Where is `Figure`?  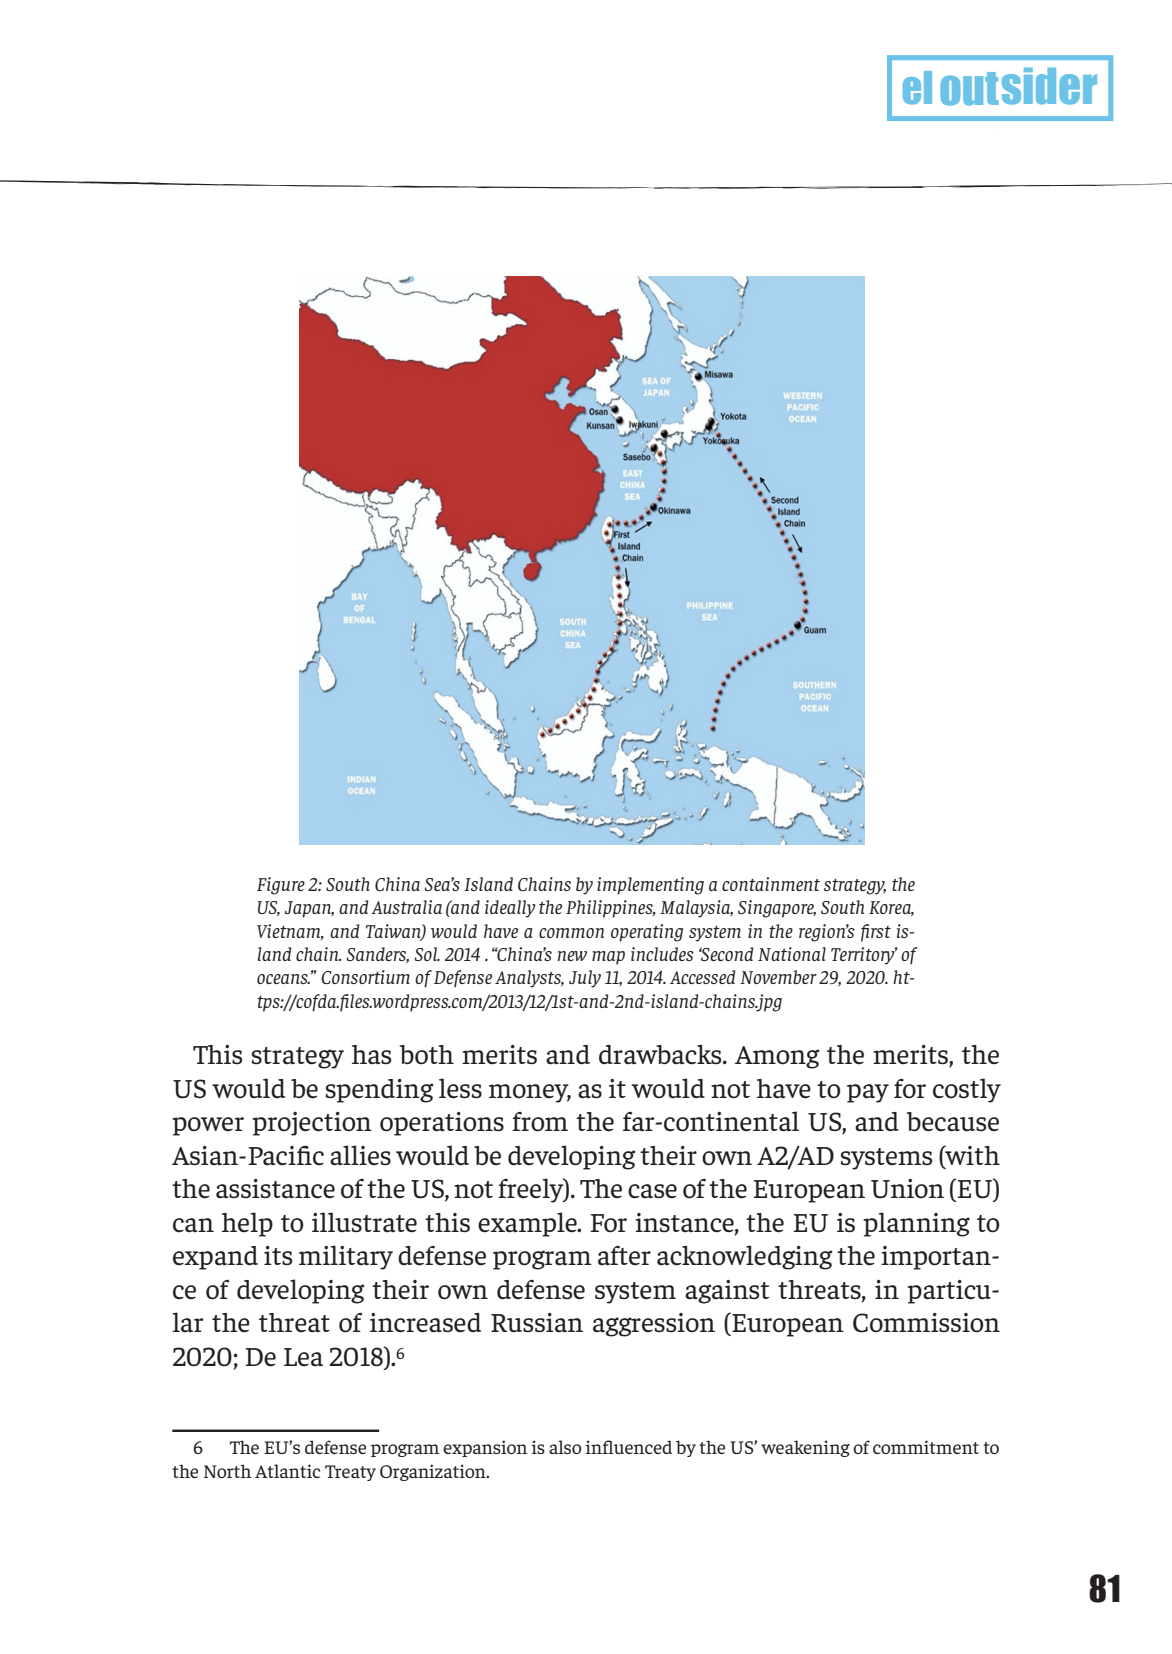
Figure is located at coordinates (281, 886).
